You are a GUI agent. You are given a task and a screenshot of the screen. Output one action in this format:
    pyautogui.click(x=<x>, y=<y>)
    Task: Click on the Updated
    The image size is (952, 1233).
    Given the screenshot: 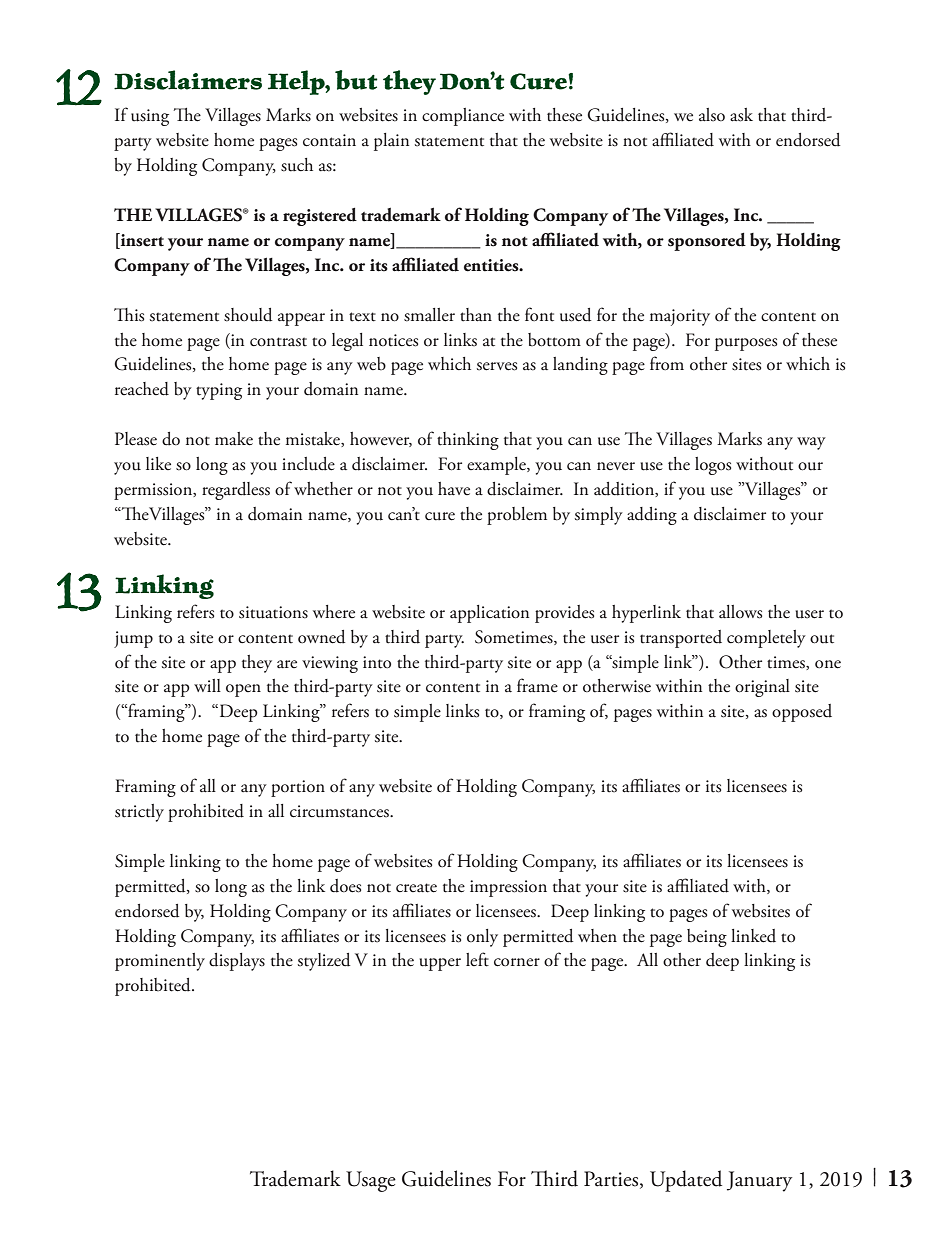 What is the action you would take?
    pyautogui.click(x=686, y=1181)
